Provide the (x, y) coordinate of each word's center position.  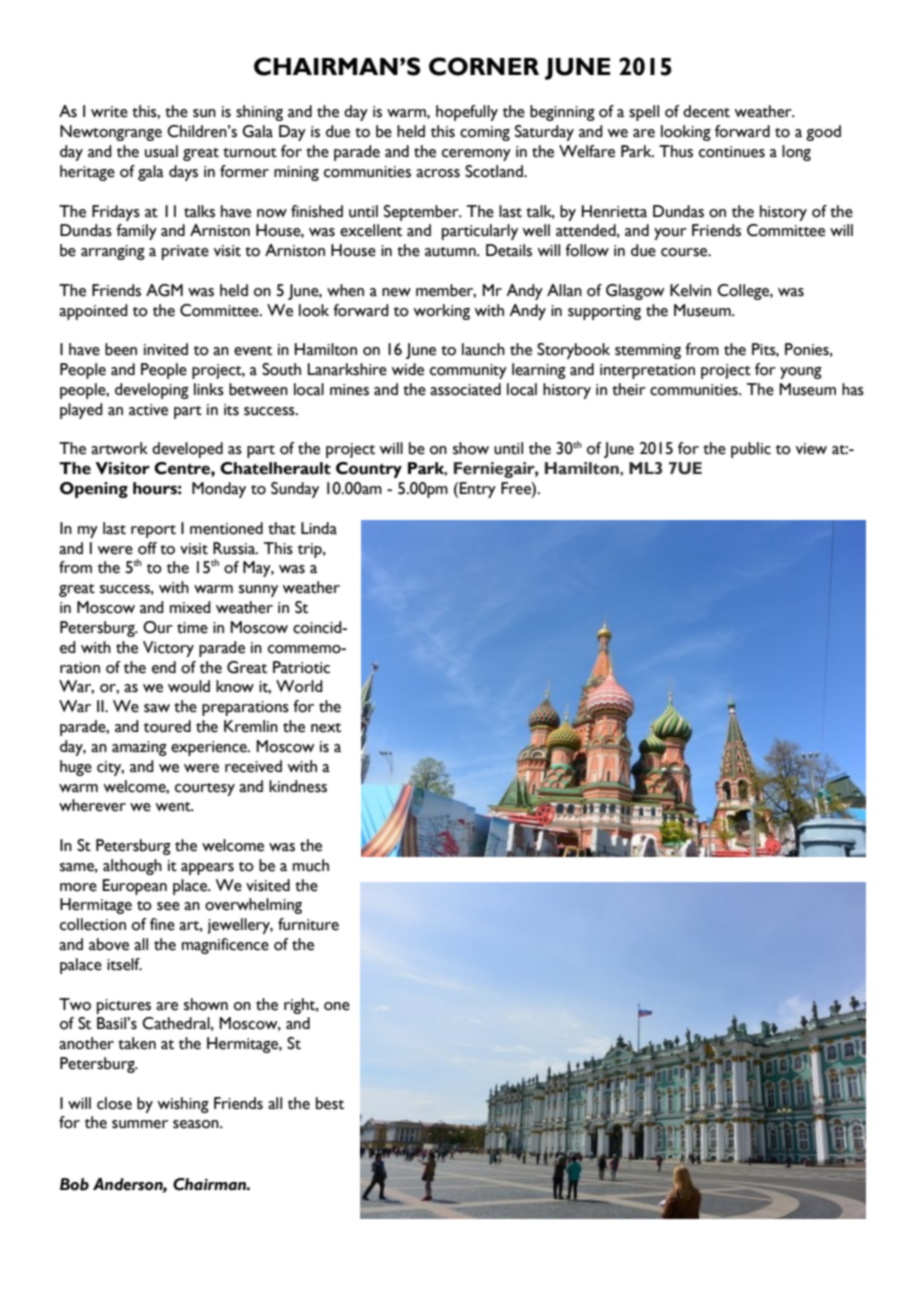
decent (706, 111)
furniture (308, 924)
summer (140, 1124)
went (174, 807)
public (751, 450)
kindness (298, 786)
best (330, 1103)
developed (187, 450)
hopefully (467, 113)
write (109, 112)
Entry (478, 490)
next (326, 728)
